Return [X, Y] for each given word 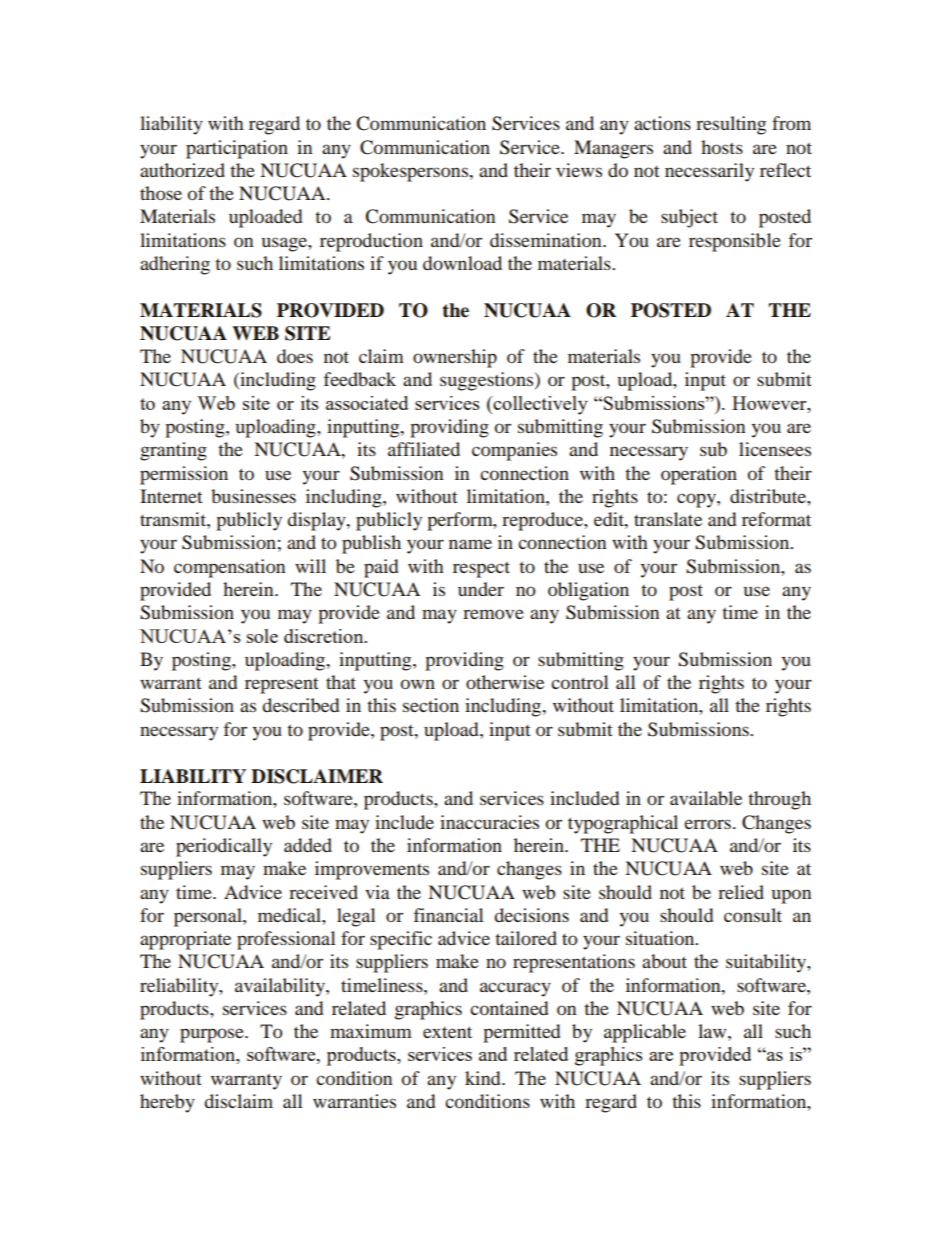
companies [514, 451]
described [300, 705]
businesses [253, 496]
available [706, 798]
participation [237, 149]
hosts [722, 147]
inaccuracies [489, 822]
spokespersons [412, 172]
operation [699, 475]
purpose [213, 1035]
